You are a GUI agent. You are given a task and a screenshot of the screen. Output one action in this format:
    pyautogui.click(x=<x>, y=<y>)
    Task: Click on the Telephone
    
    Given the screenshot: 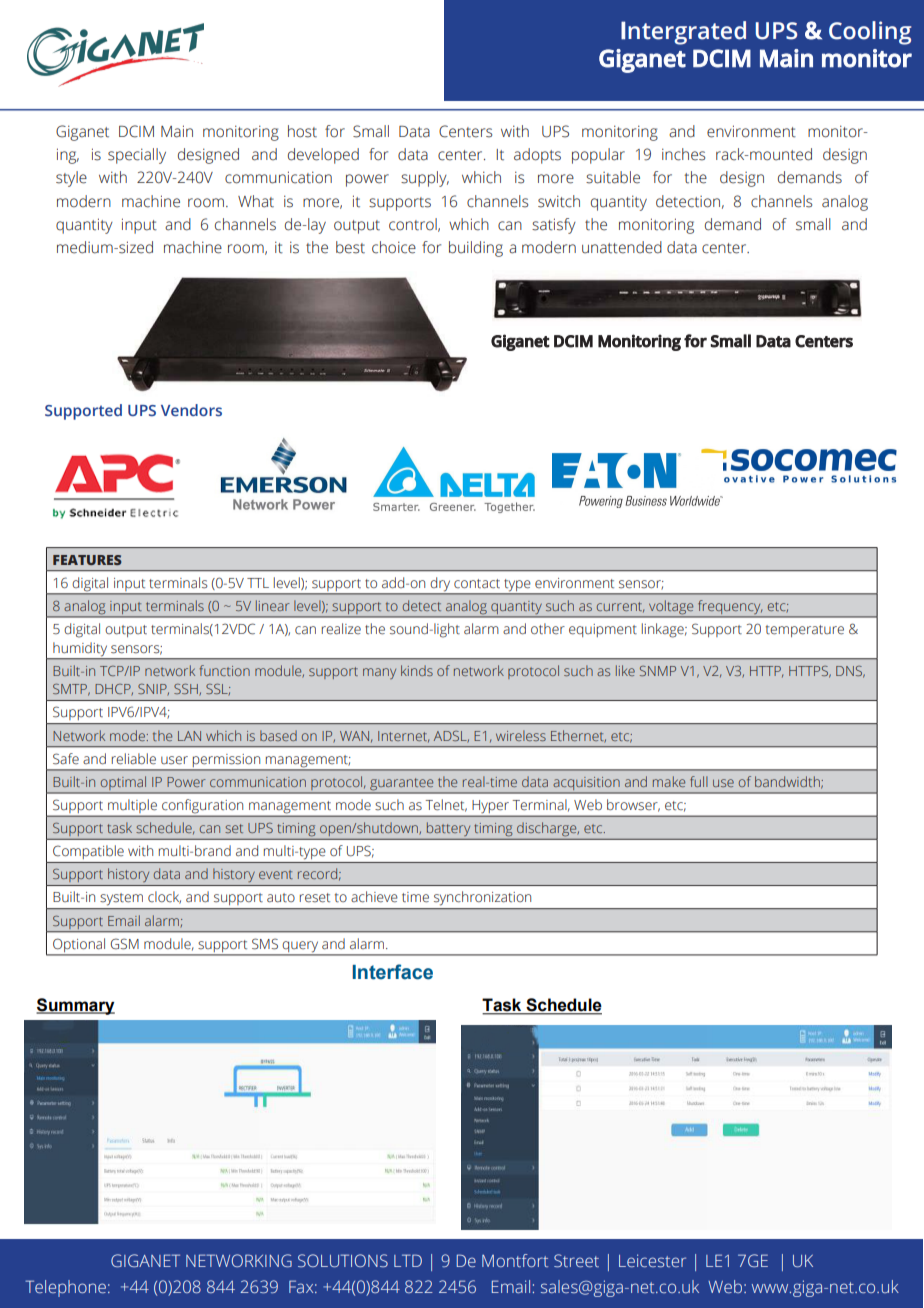 What is the action you would take?
    pyautogui.click(x=65, y=1288)
